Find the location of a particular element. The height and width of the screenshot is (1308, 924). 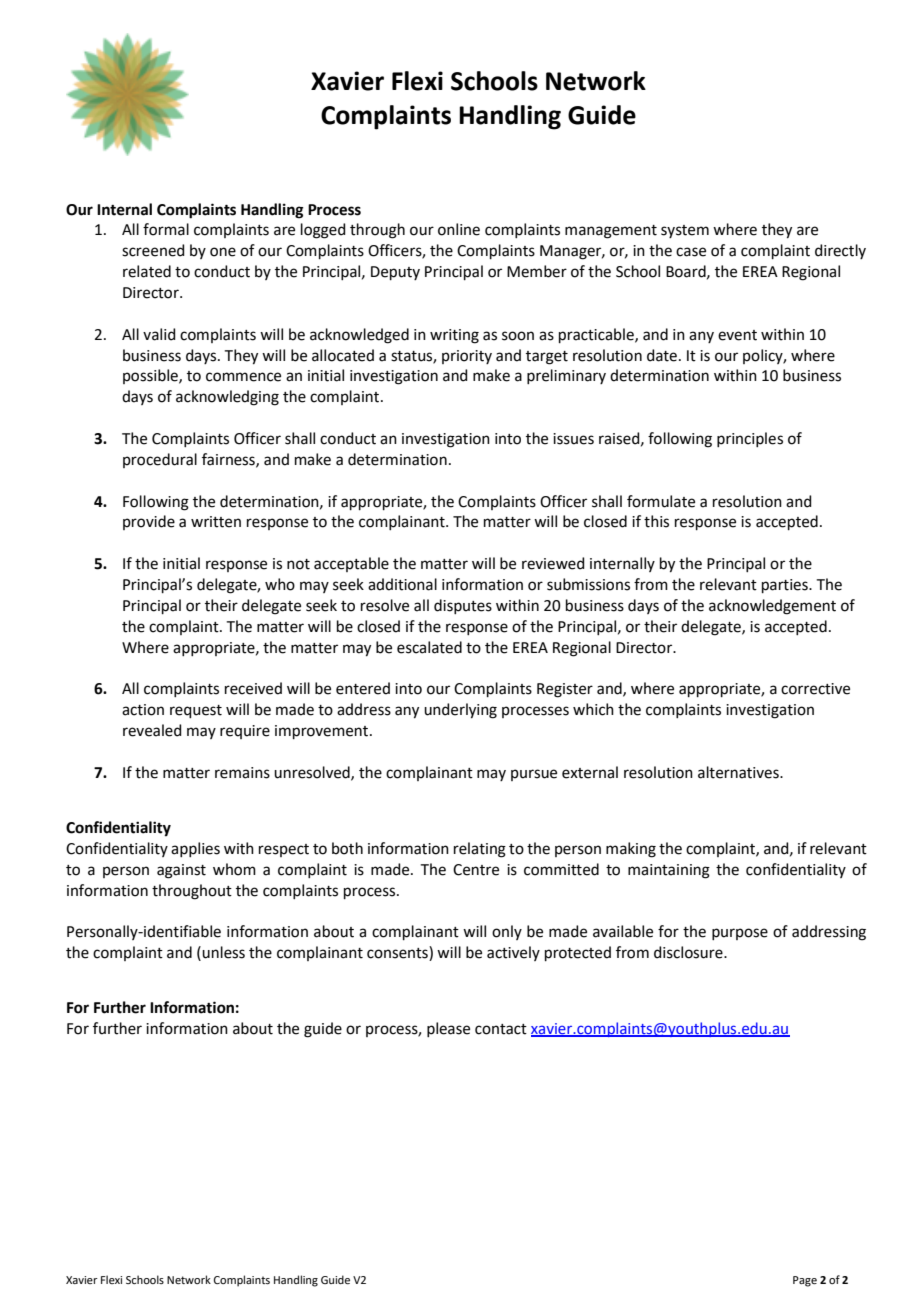

one is located at coordinates (223, 252).
